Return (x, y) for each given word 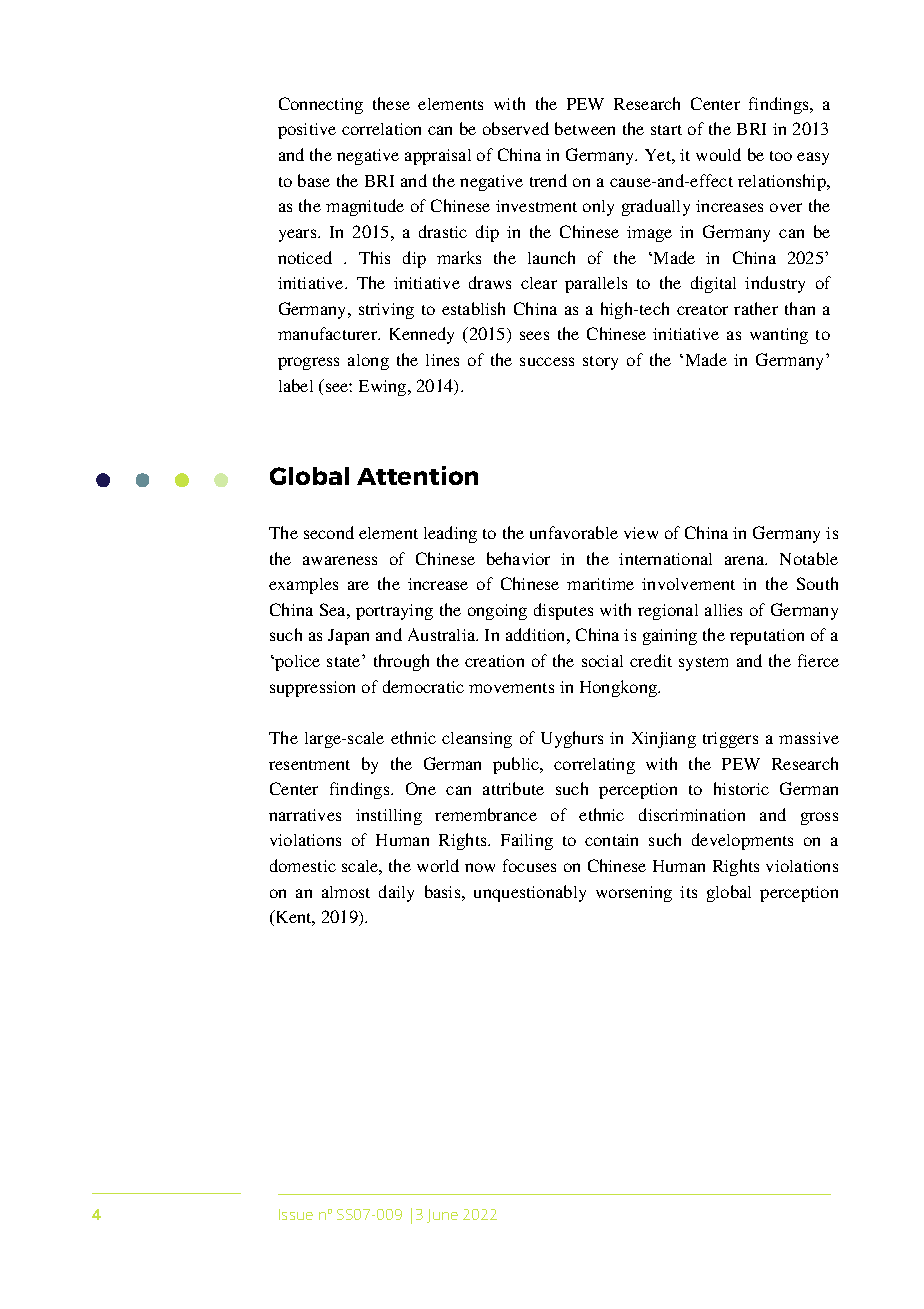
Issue (296, 1214)
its (688, 892)
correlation (381, 129)
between (585, 128)
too (781, 156)
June (442, 1216)
